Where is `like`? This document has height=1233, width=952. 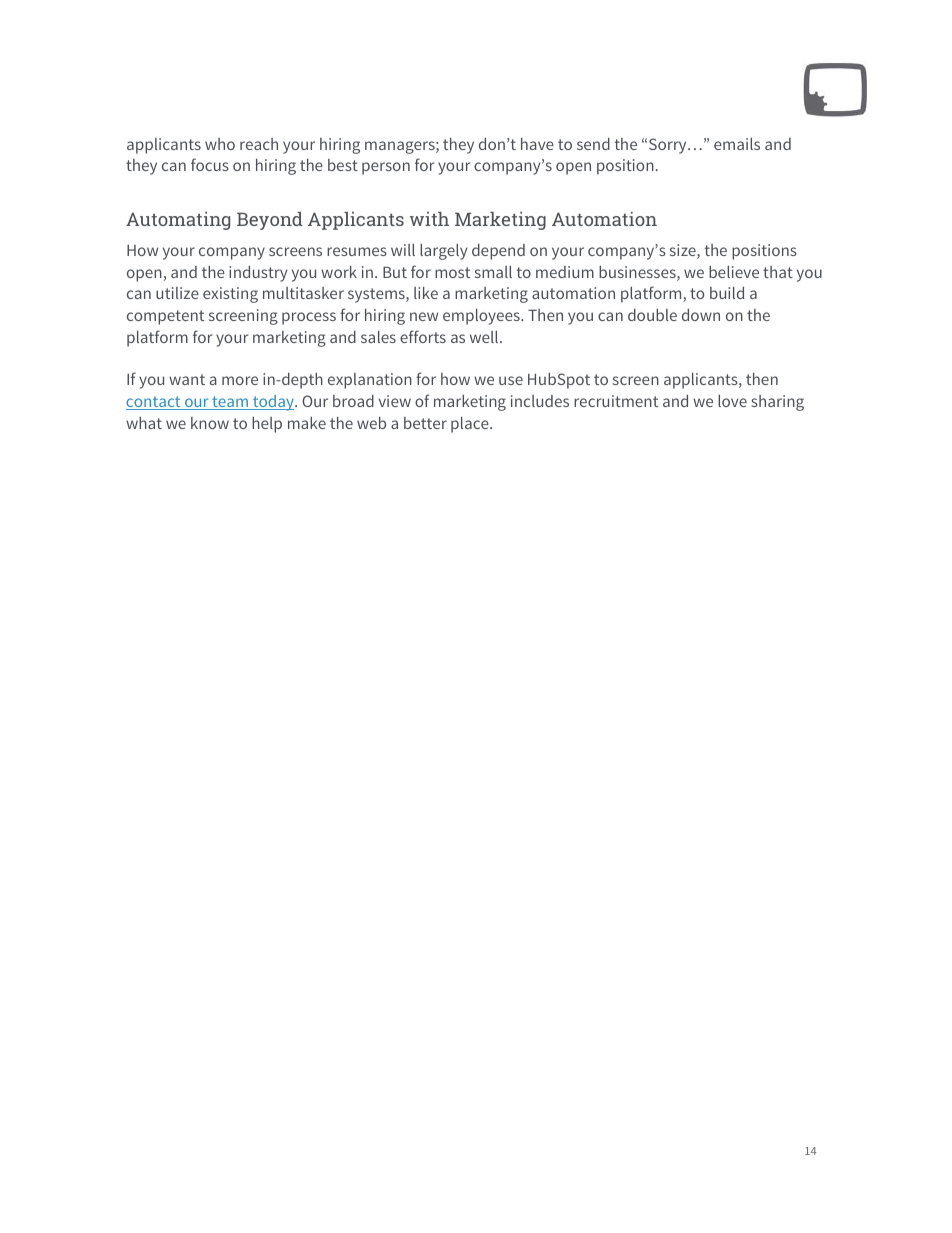 like is located at coordinates (426, 293).
